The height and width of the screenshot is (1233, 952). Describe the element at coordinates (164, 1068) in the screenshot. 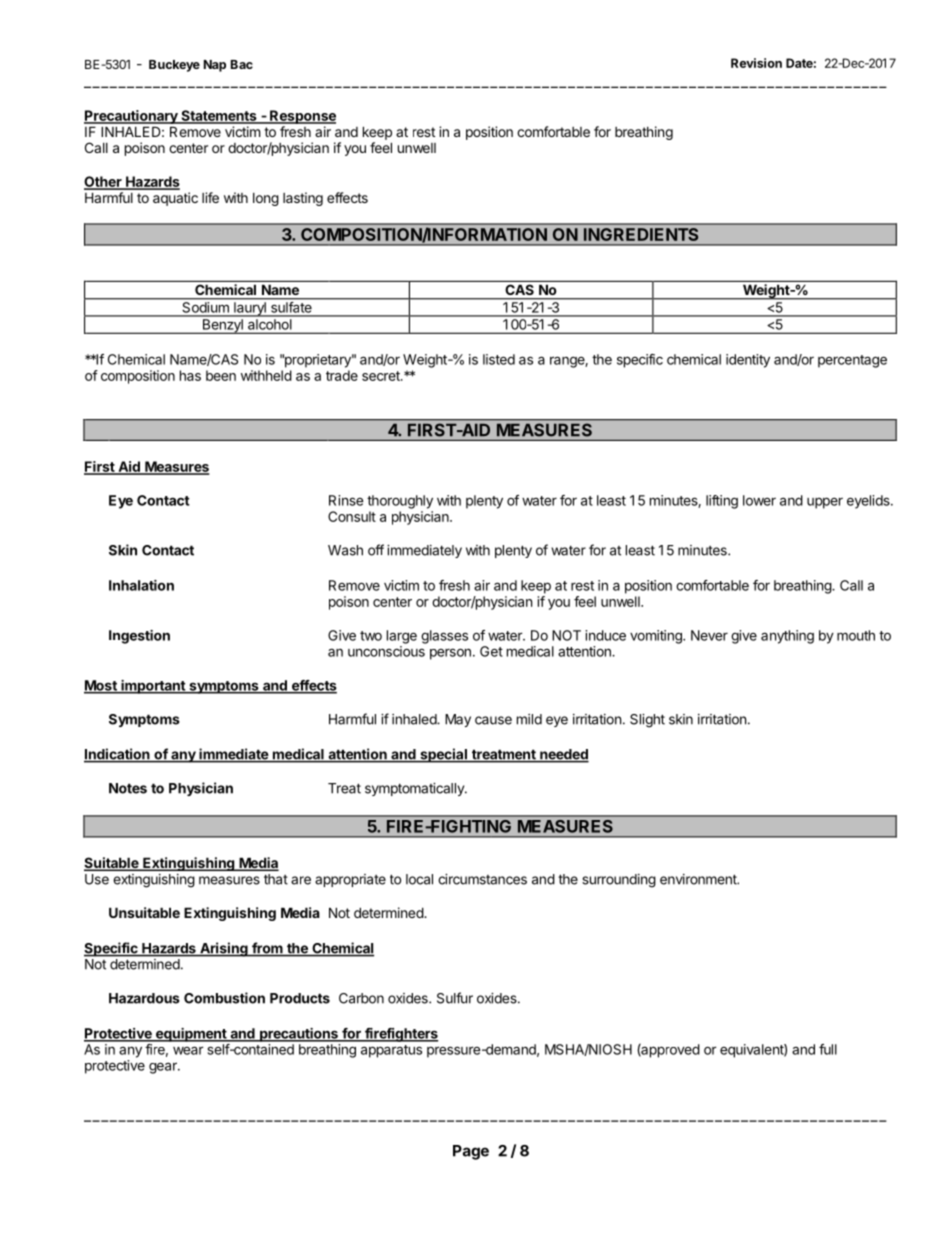

I see `gear` at that location.
